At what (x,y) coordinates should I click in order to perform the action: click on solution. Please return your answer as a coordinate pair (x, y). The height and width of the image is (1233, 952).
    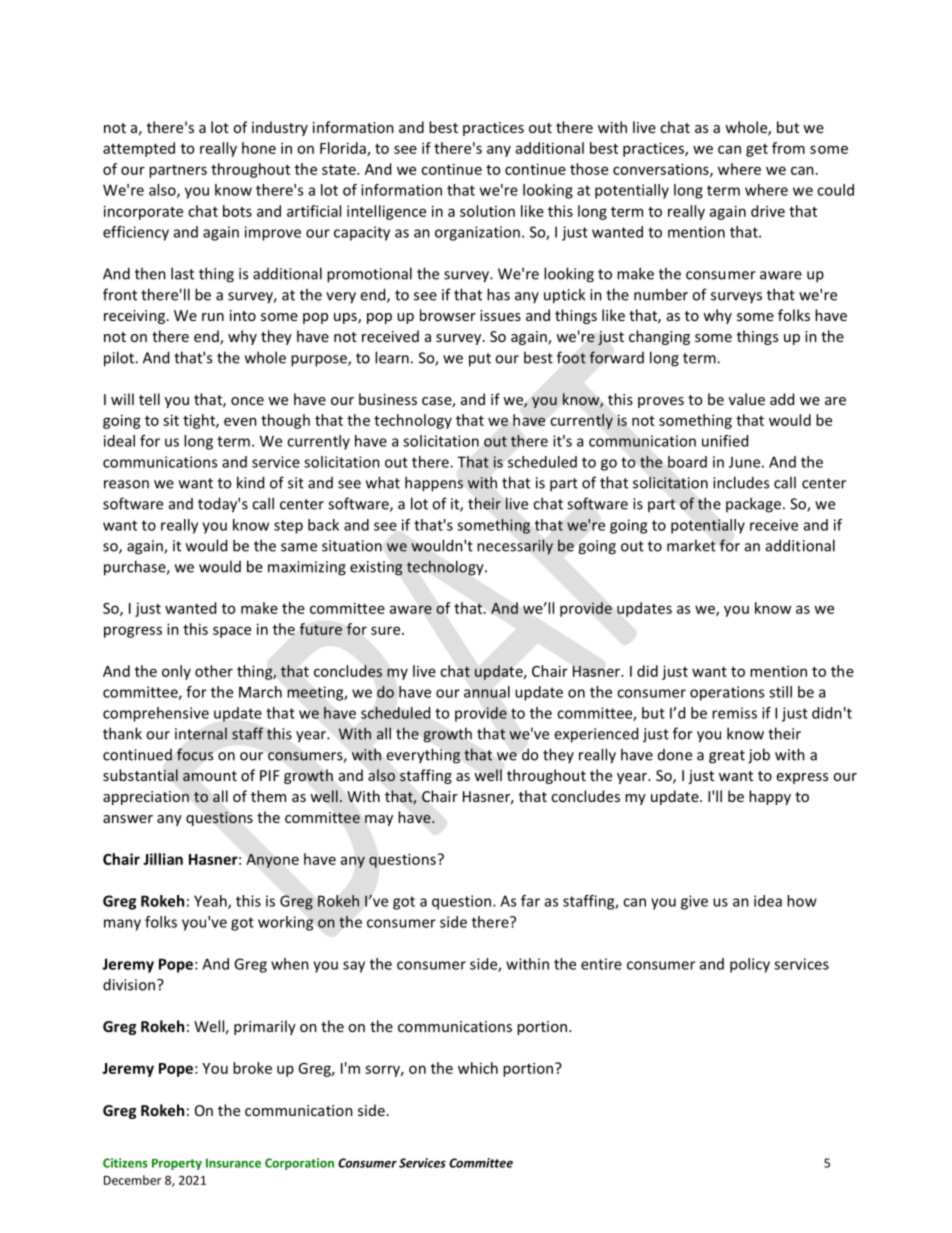
    Looking at the image, I should click on (487, 211).
